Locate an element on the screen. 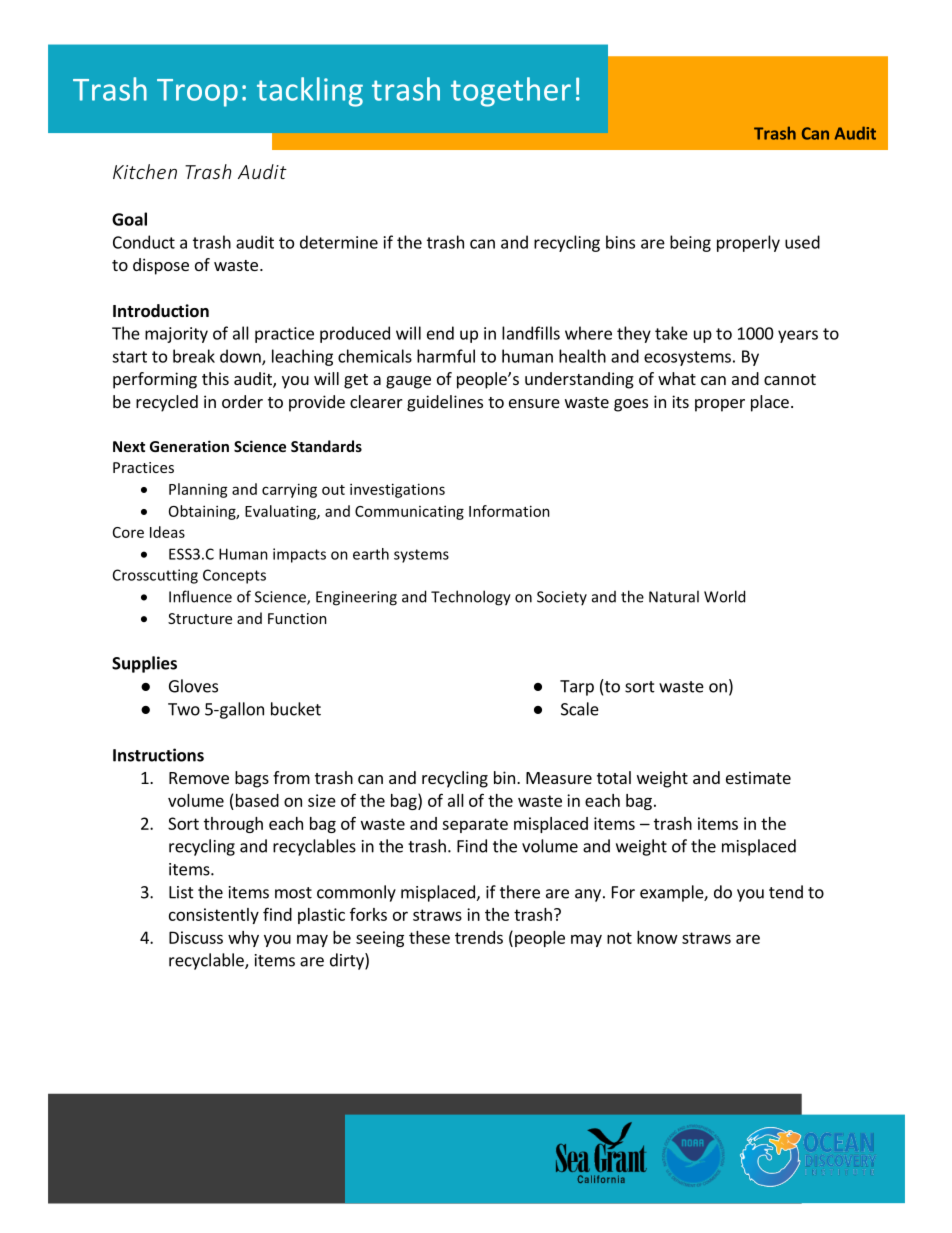  Ideas is located at coordinates (167, 532).
